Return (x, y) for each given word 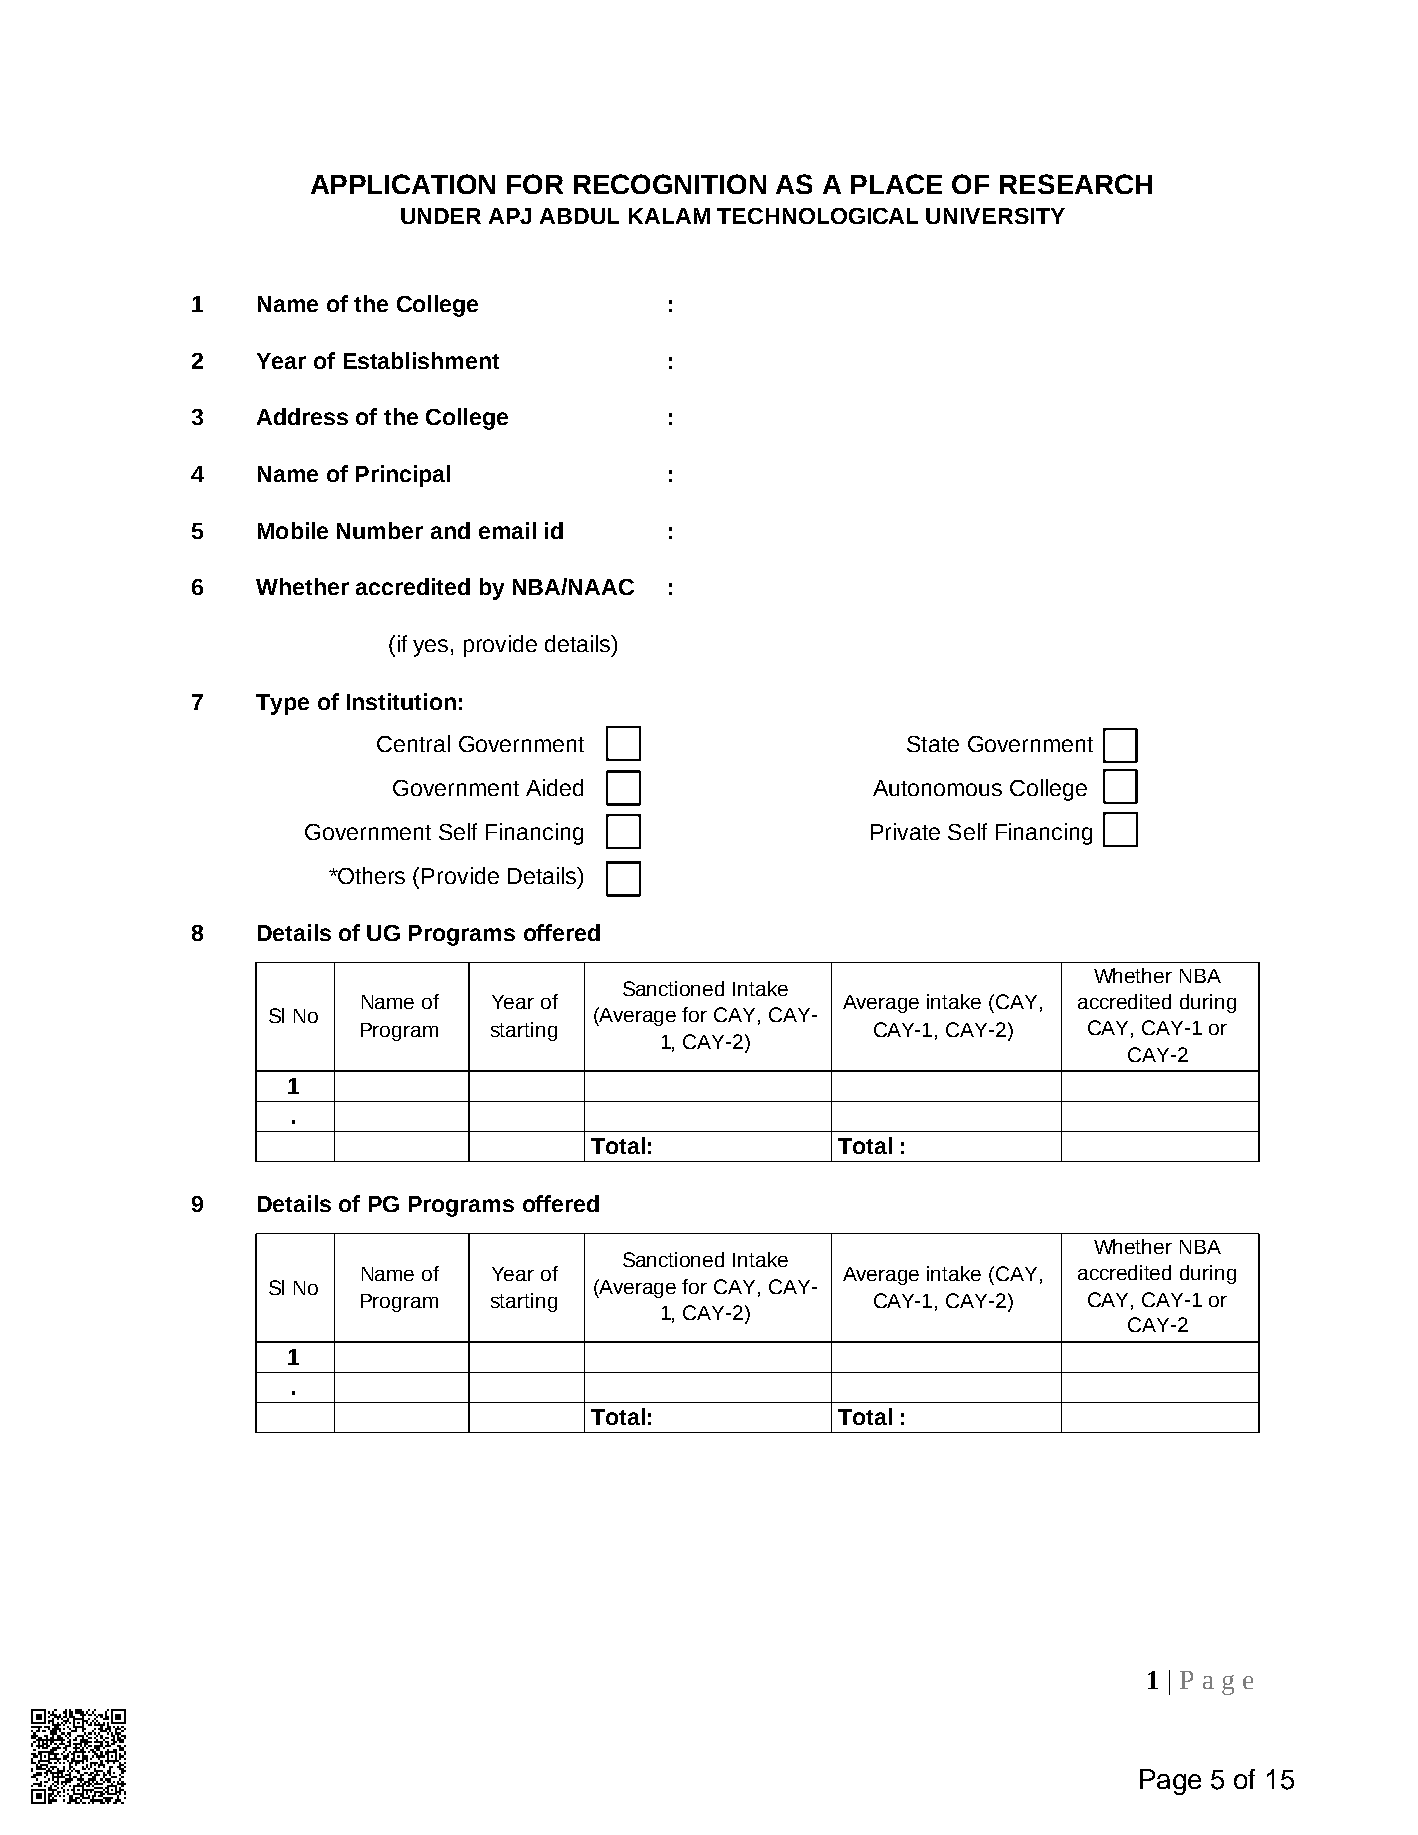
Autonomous (937, 788)
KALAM (669, 216)
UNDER (441, 216)
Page (1170, 1782)
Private (905, 831)
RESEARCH (1076, 184)
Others (370, 875)
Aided (554, 787)
